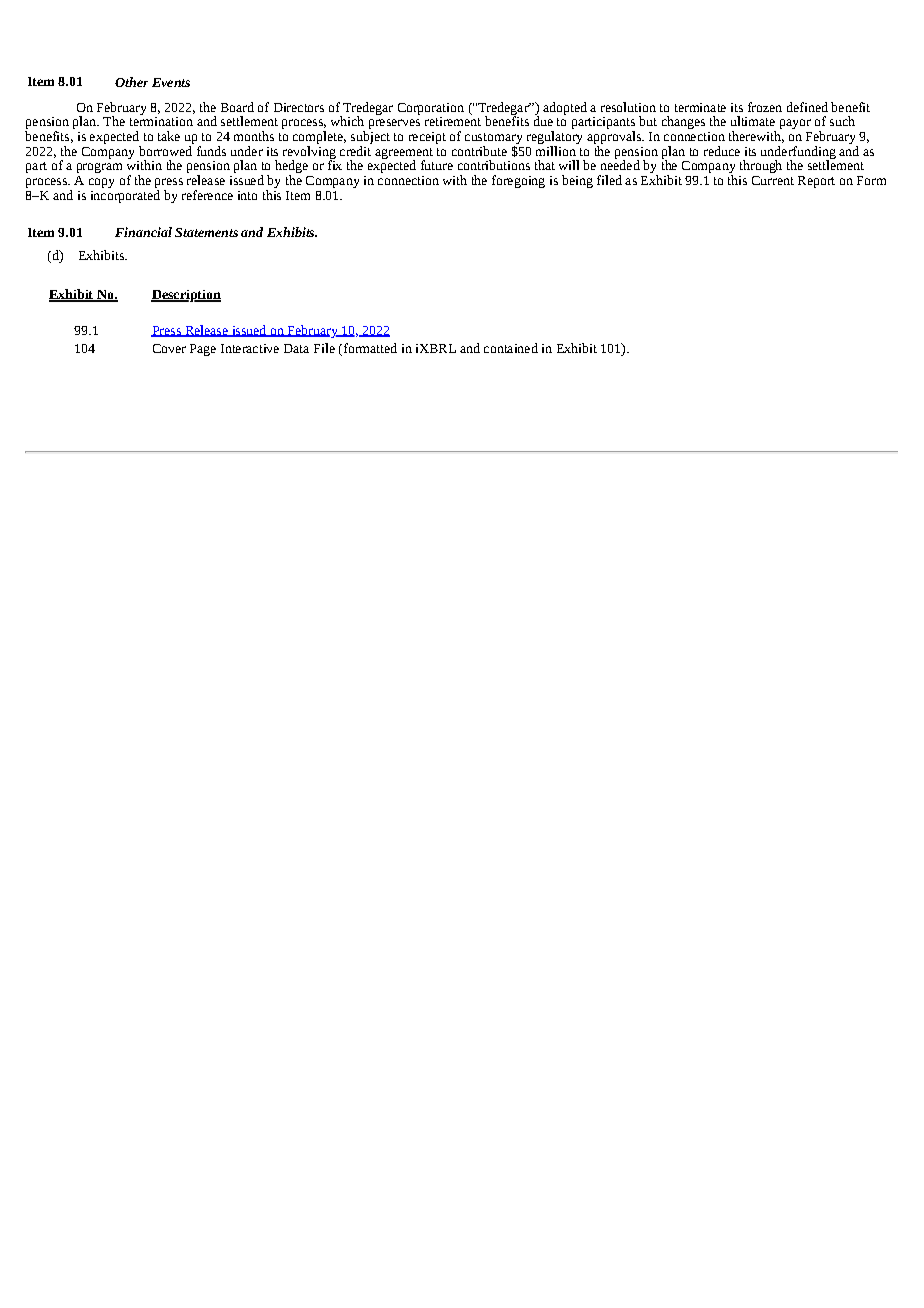 The height and width of the document is (1308, 924). I want to click on Corporation, so click(431, 109).
